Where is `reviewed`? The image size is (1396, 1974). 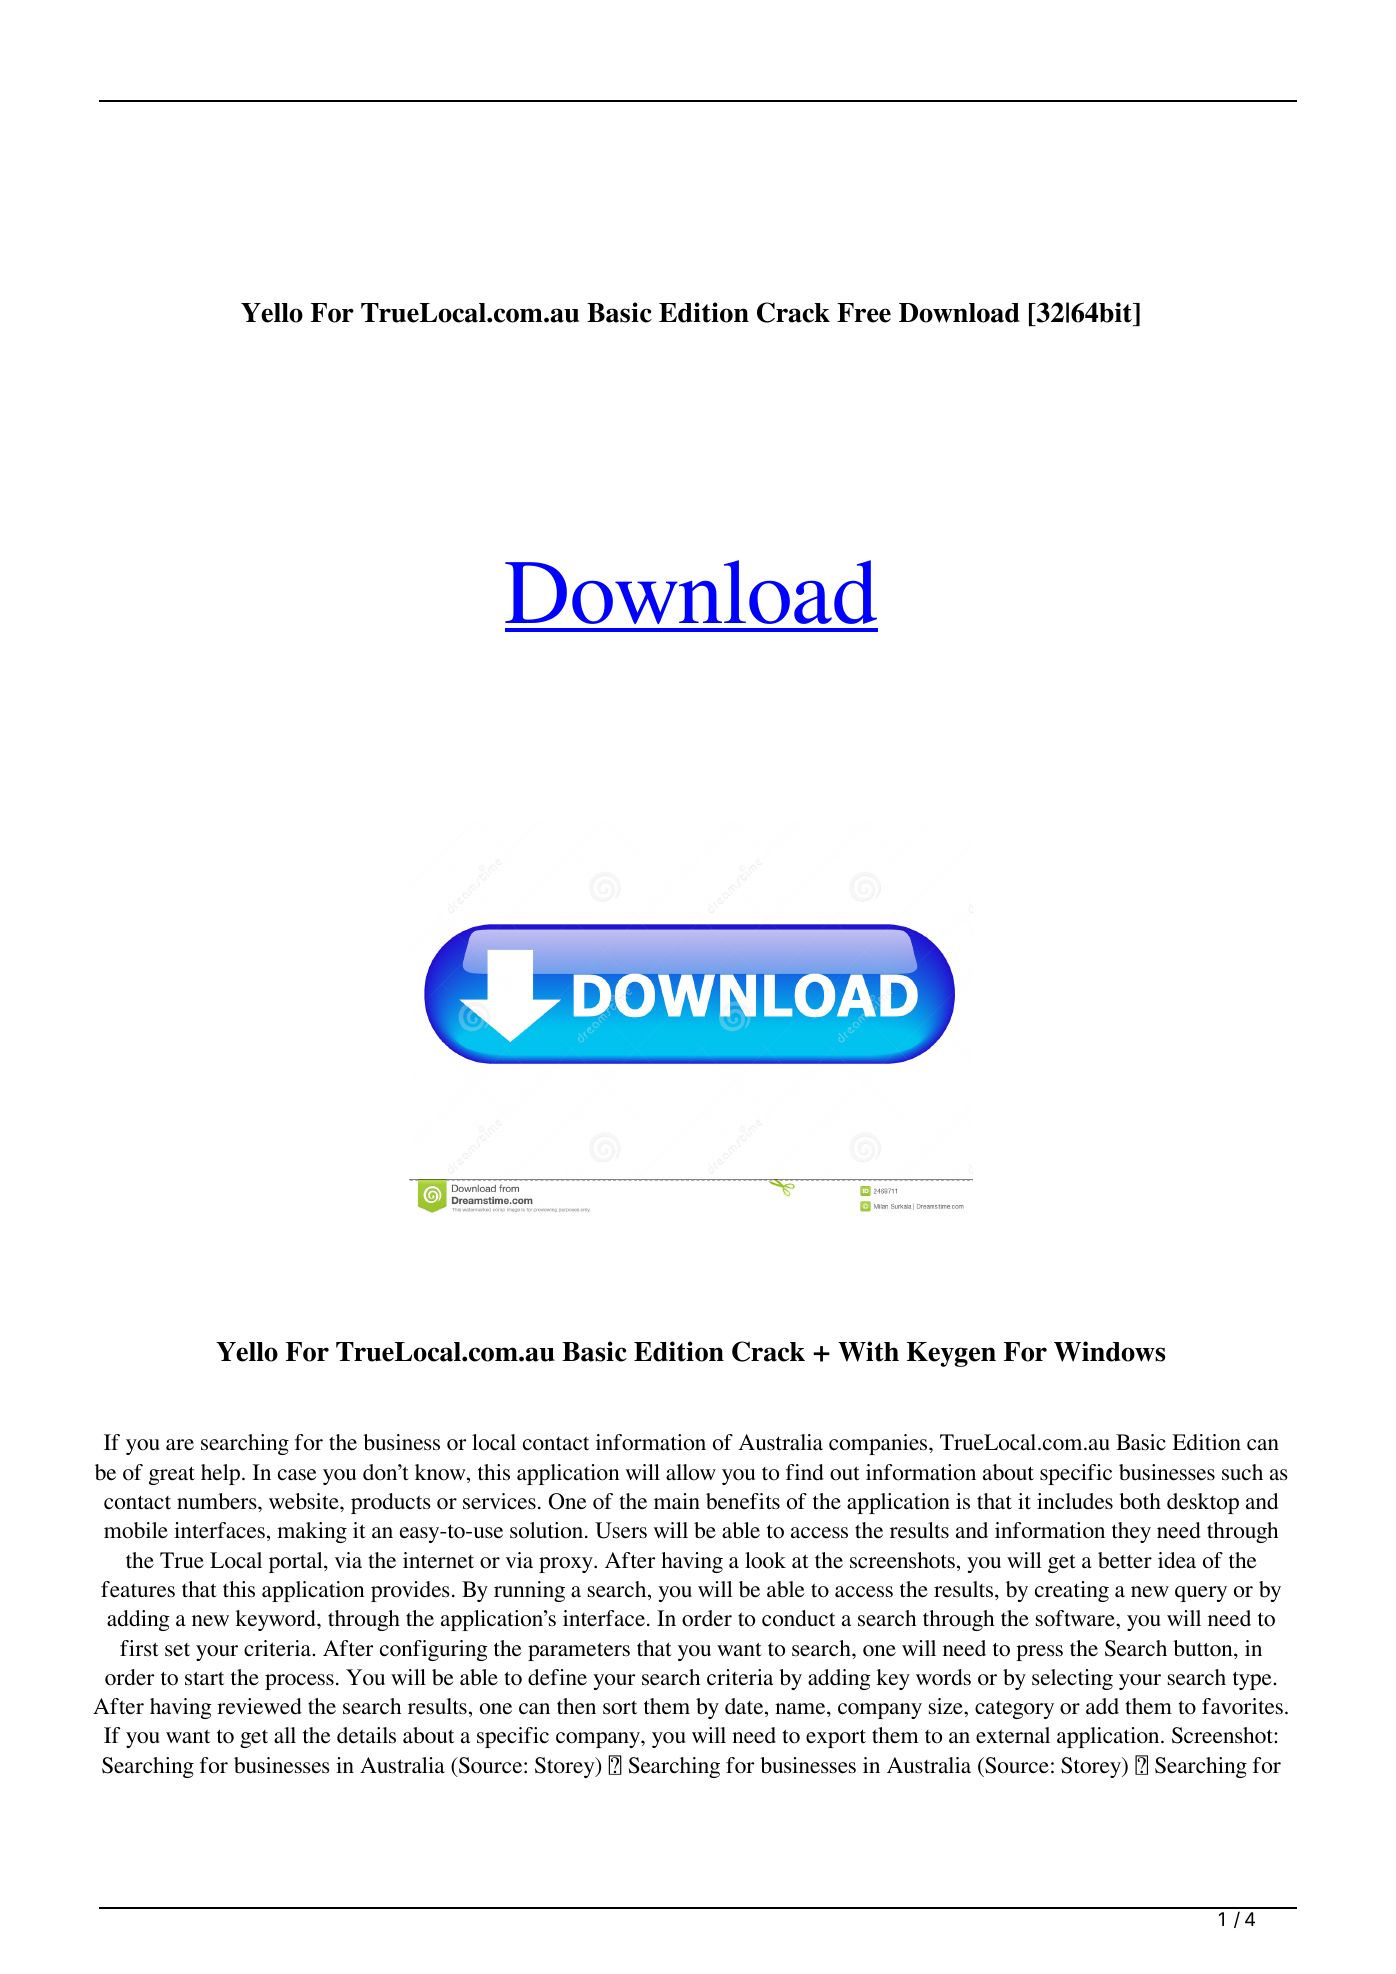 reviewed is located at coordinates (259, 1706).
